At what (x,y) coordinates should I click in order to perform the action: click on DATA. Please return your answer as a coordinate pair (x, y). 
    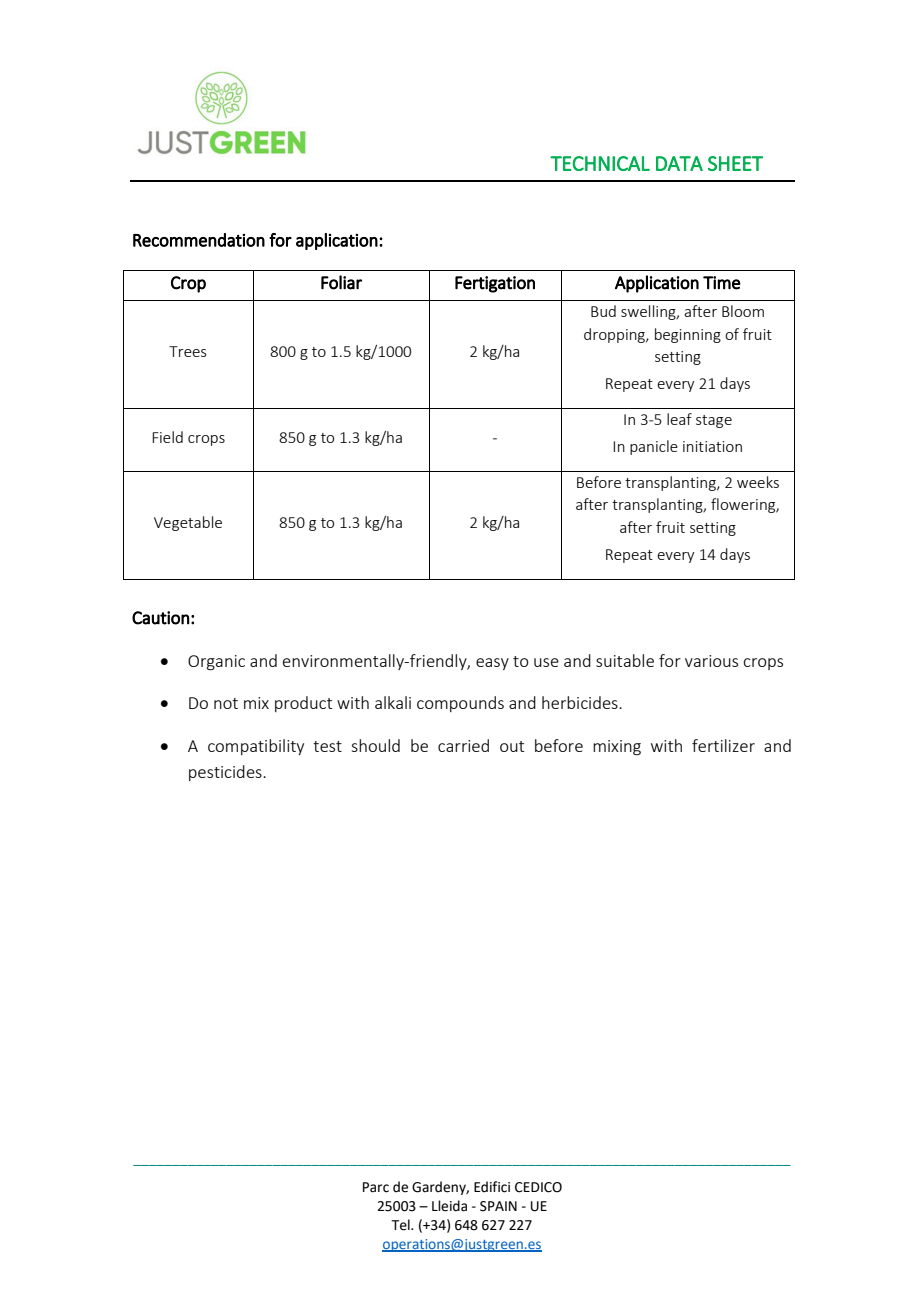
    Looking at the image, I should click on (679, 163).
